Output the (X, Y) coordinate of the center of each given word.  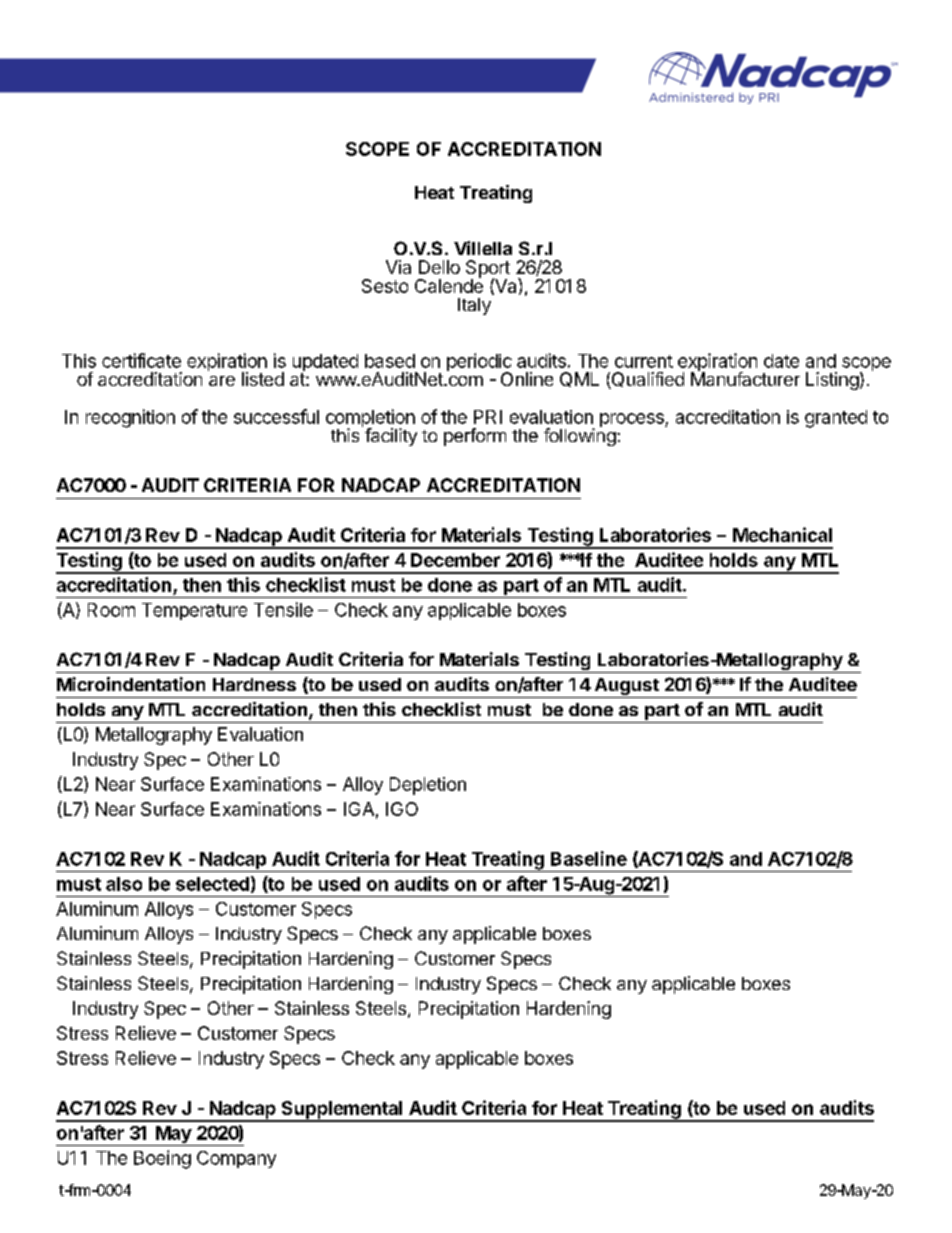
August (626, 688)
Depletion (428, 786)
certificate (141, 360)
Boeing (162, 1159)
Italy (474, 306)
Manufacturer (745, 378)
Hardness (254, 684)
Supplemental (342, 1111)
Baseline (589, 858)
